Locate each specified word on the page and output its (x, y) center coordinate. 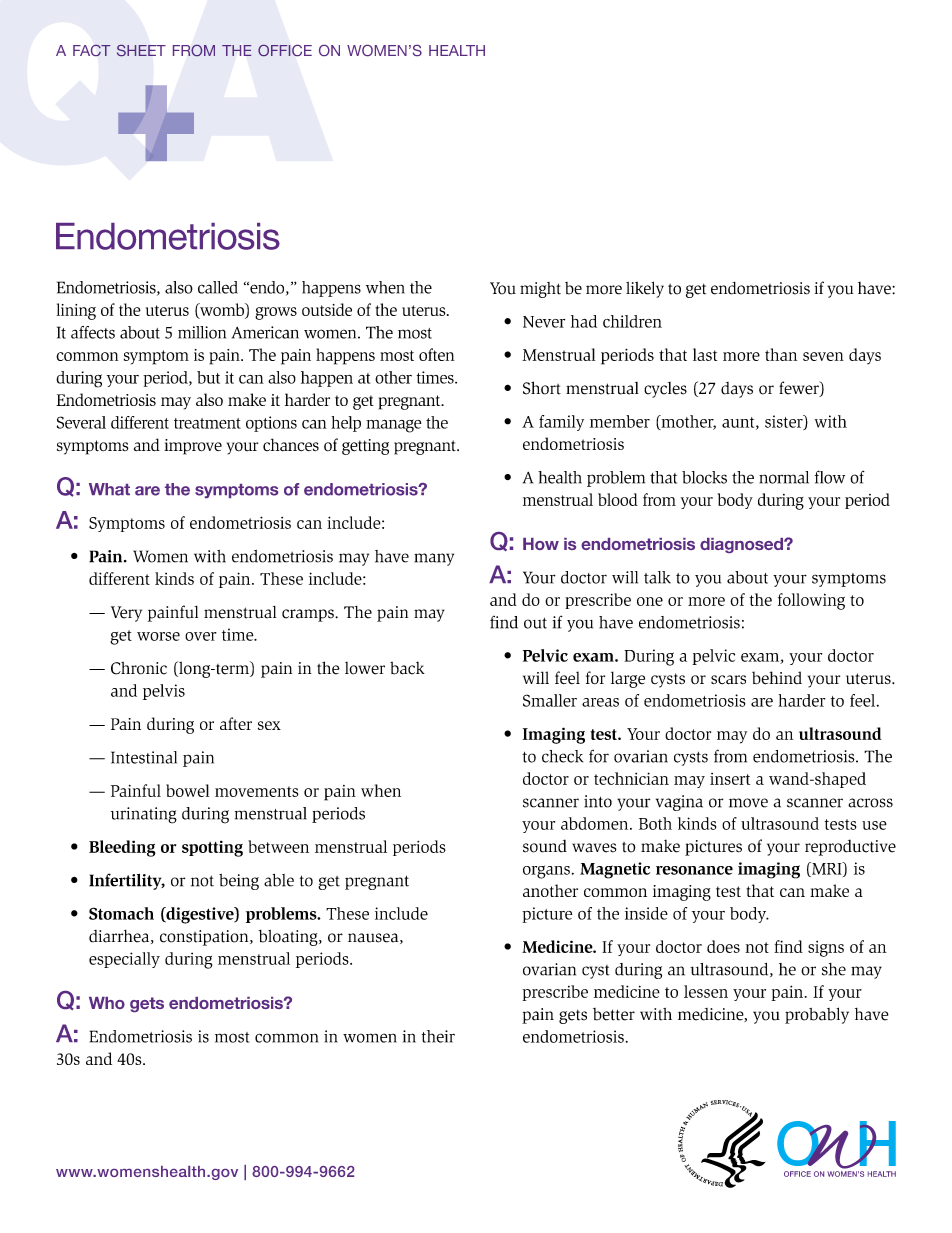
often (436, 354)
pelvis (164, 692)
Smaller (550, 700)
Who (107, 1003)
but (208, 377)
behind (777, 678)
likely (645, 289)
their (438, 1036)
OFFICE (285, 50)
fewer (800, 389)
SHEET (141, 50)
